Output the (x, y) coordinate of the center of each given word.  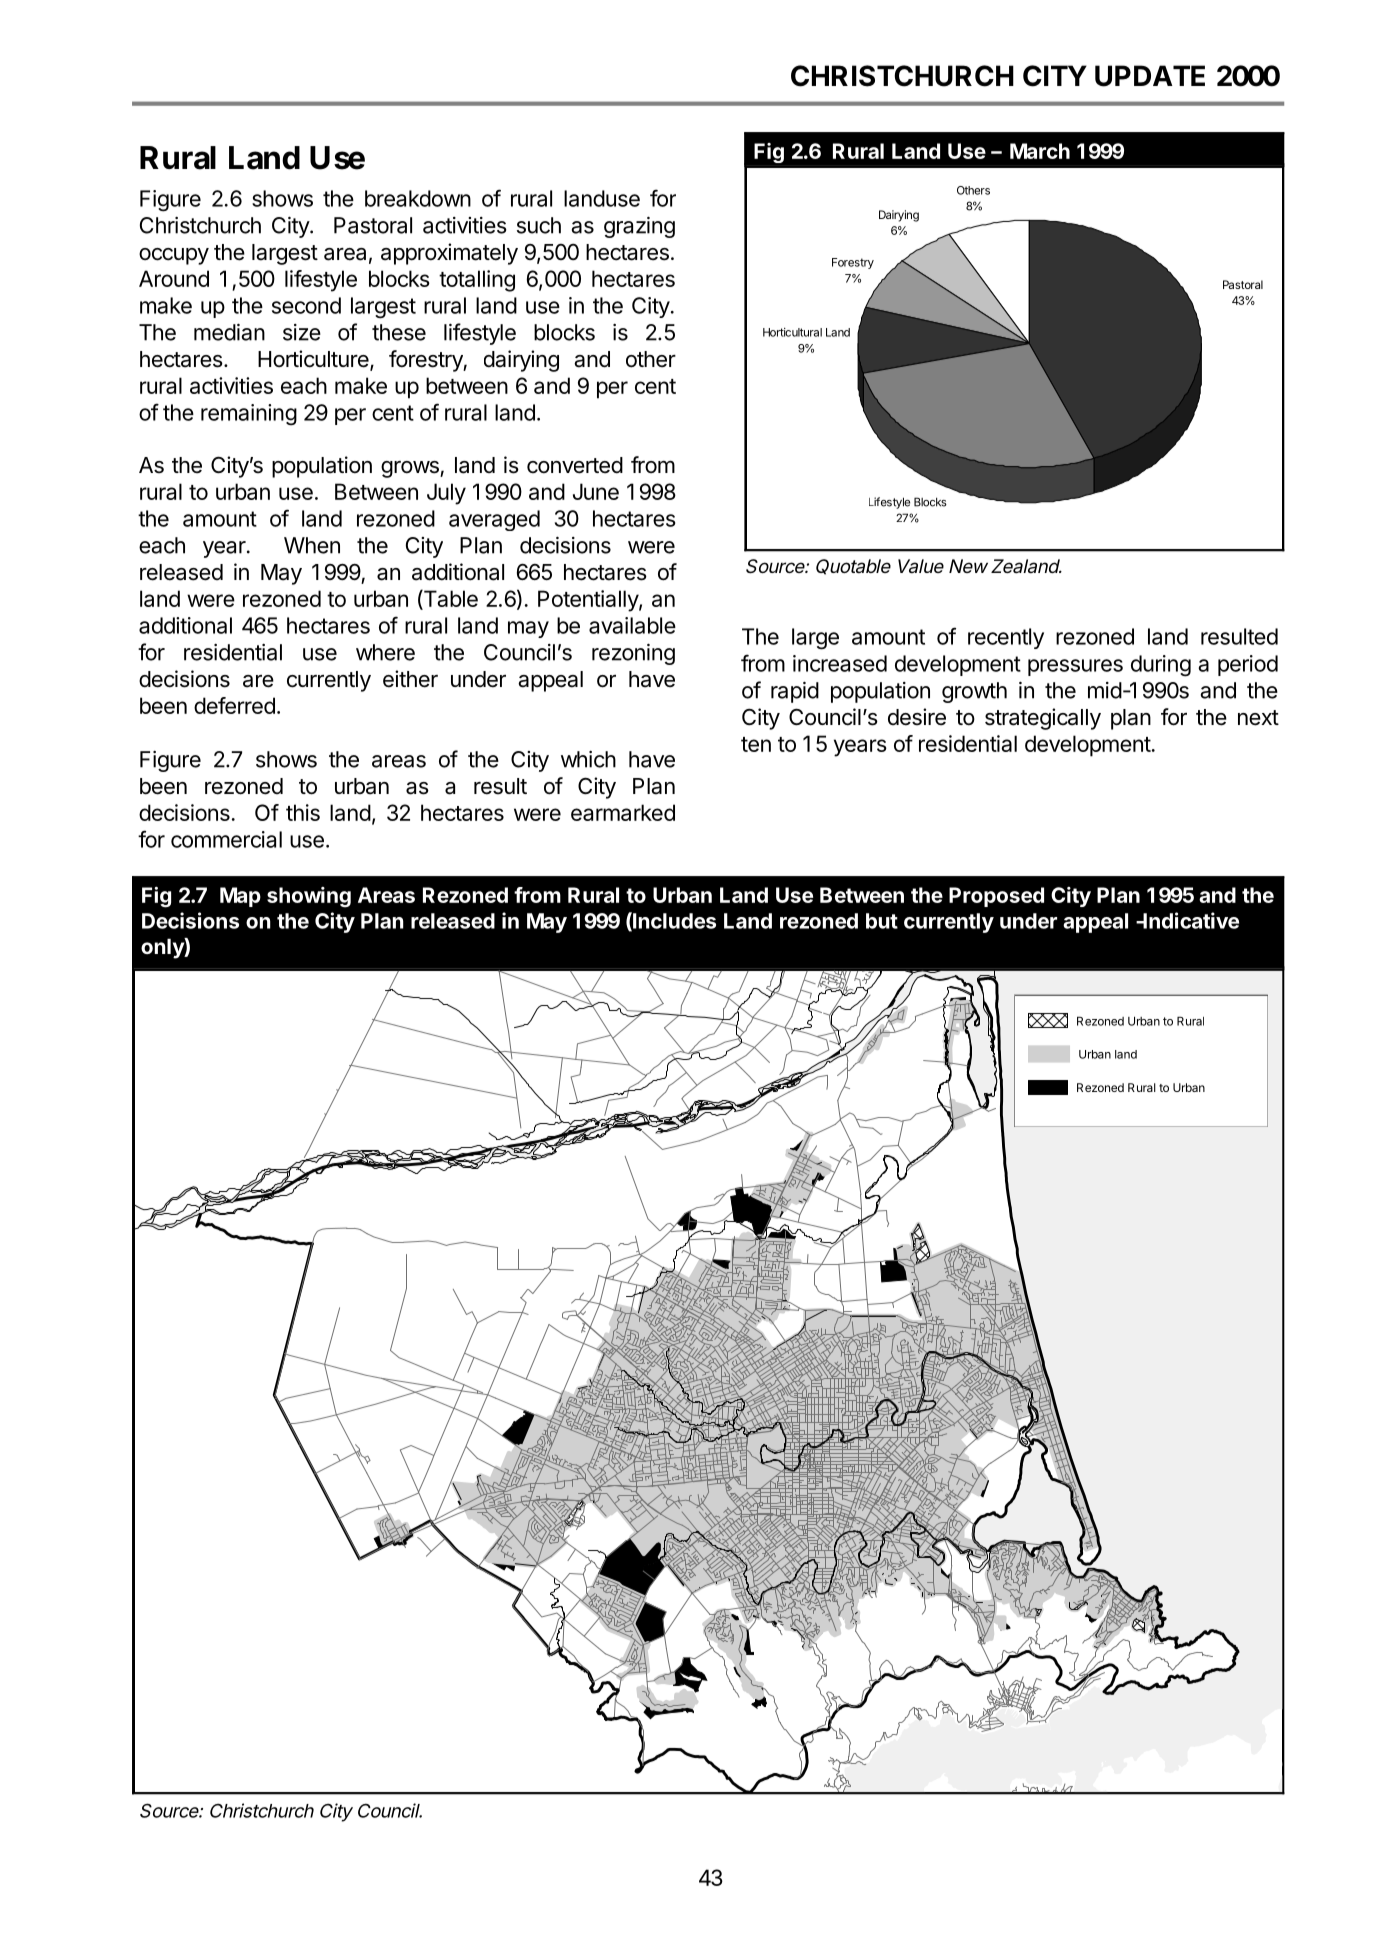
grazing (639, 227)
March (1040, 151)
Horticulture (314, 360)
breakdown (418, 198)
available (632, 625)
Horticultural (792, 332)
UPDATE (1150, 76)
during (1161, 666)
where (385, 652)
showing (309, 897)
